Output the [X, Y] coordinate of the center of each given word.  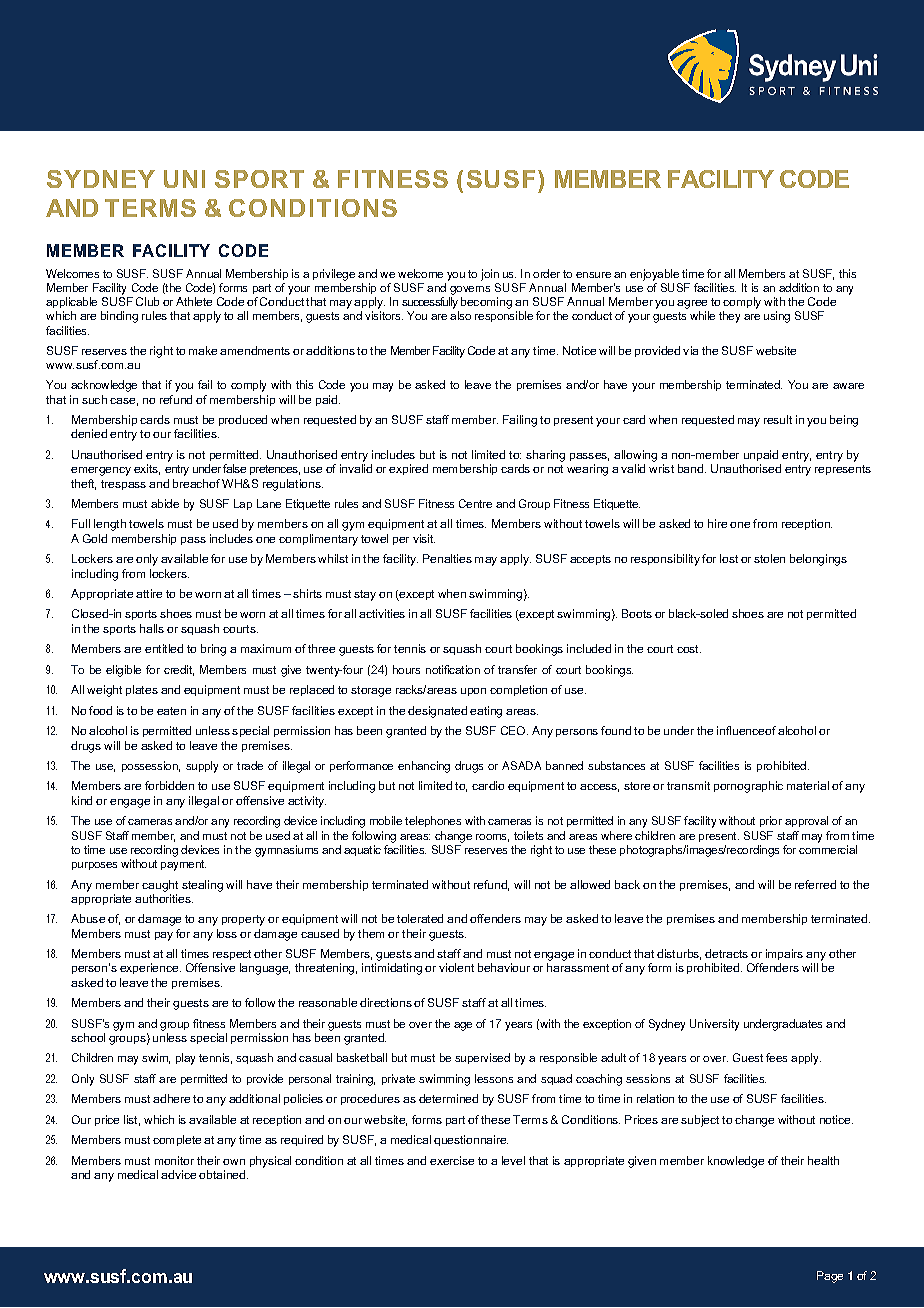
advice [178, 1174]
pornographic [748, 787]
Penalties [447, 558]
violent [456, 967]
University [714, 1025]
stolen [769, 558]
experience [150, 968]
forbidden [169, 785]
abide [165, 503]
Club [147, 301]
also [460, 315]
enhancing [424, 767]
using [777, 317]
